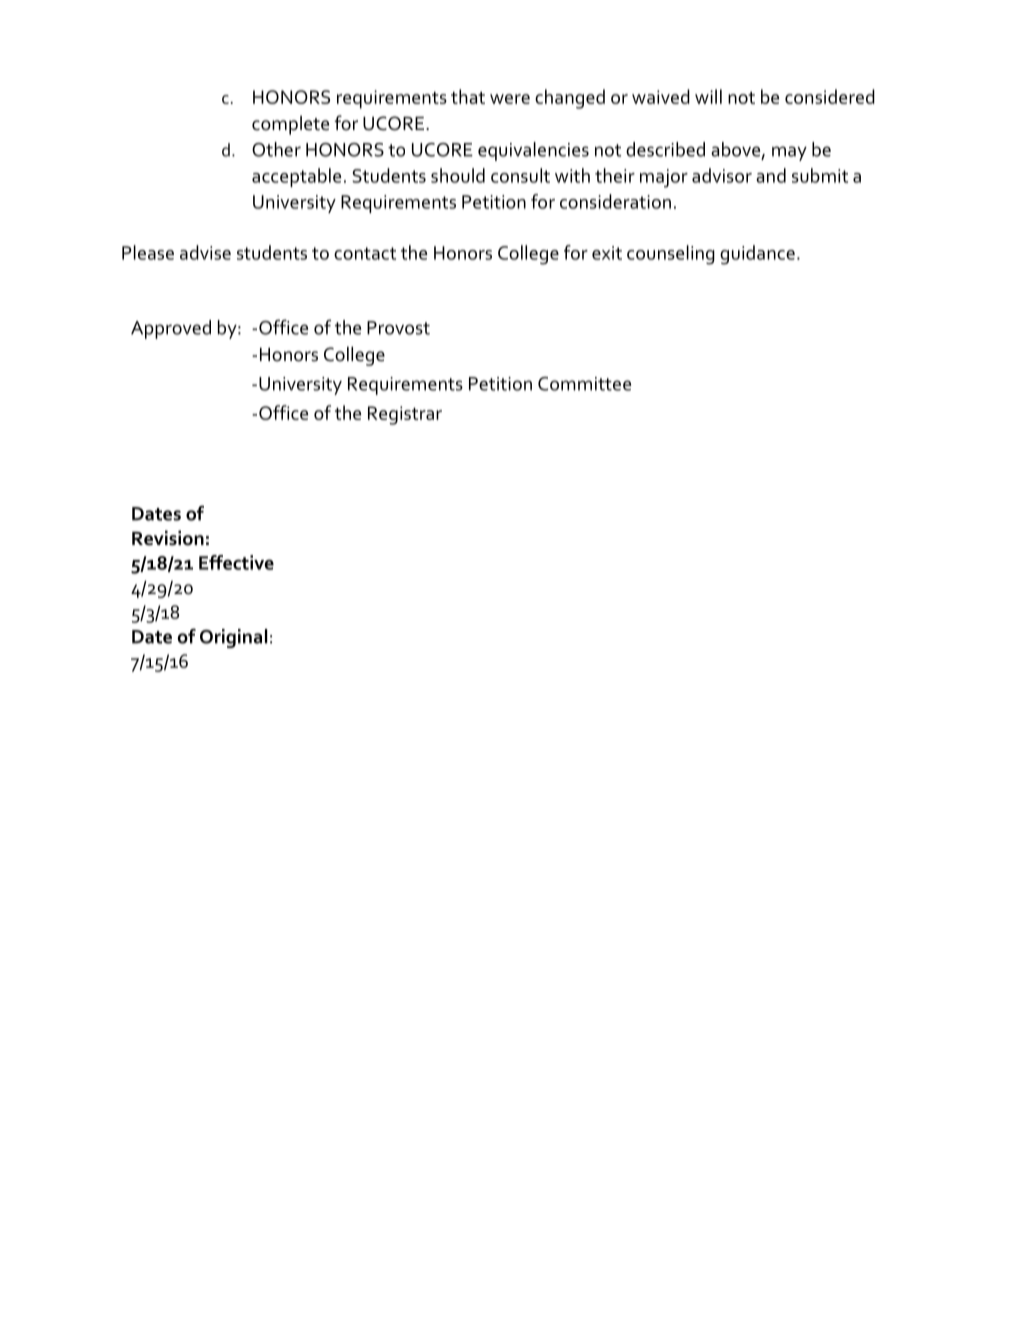  I want to click on counseling, so click(671, 255).
